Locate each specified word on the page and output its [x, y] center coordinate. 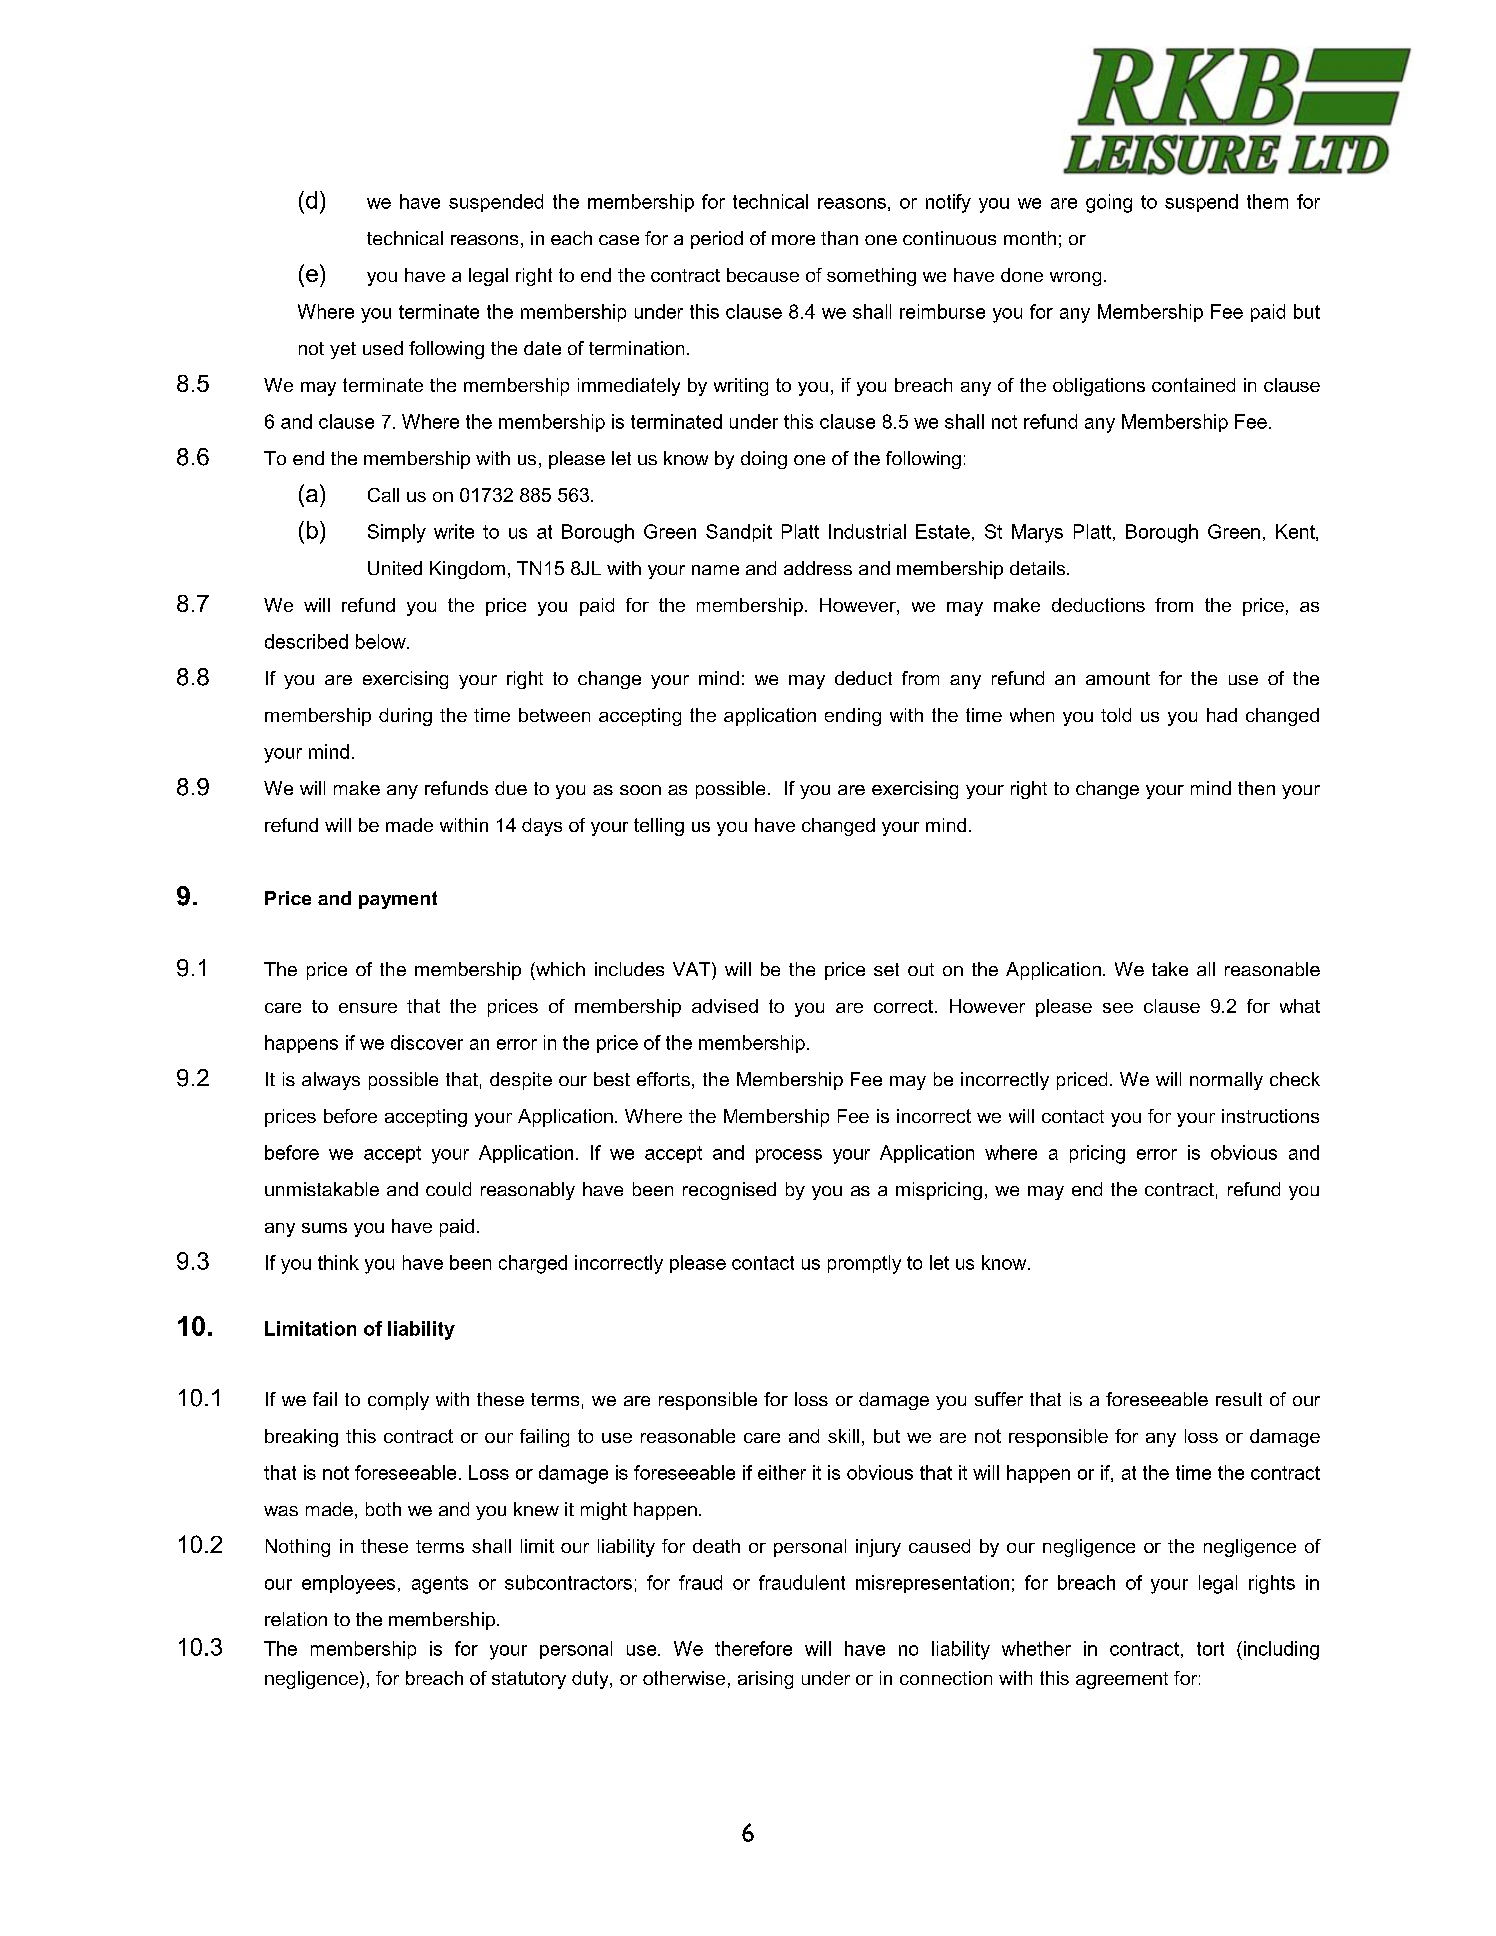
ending [853, 717]
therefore [753, 1648]
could [448, 1189]
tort [1210, 1649]
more [793, 240]
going [1109, 203]
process [789, 1156]
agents [440, 1585]
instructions [1270, 1116]
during [405, 717]
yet [343, 350]
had [1222, 715]
